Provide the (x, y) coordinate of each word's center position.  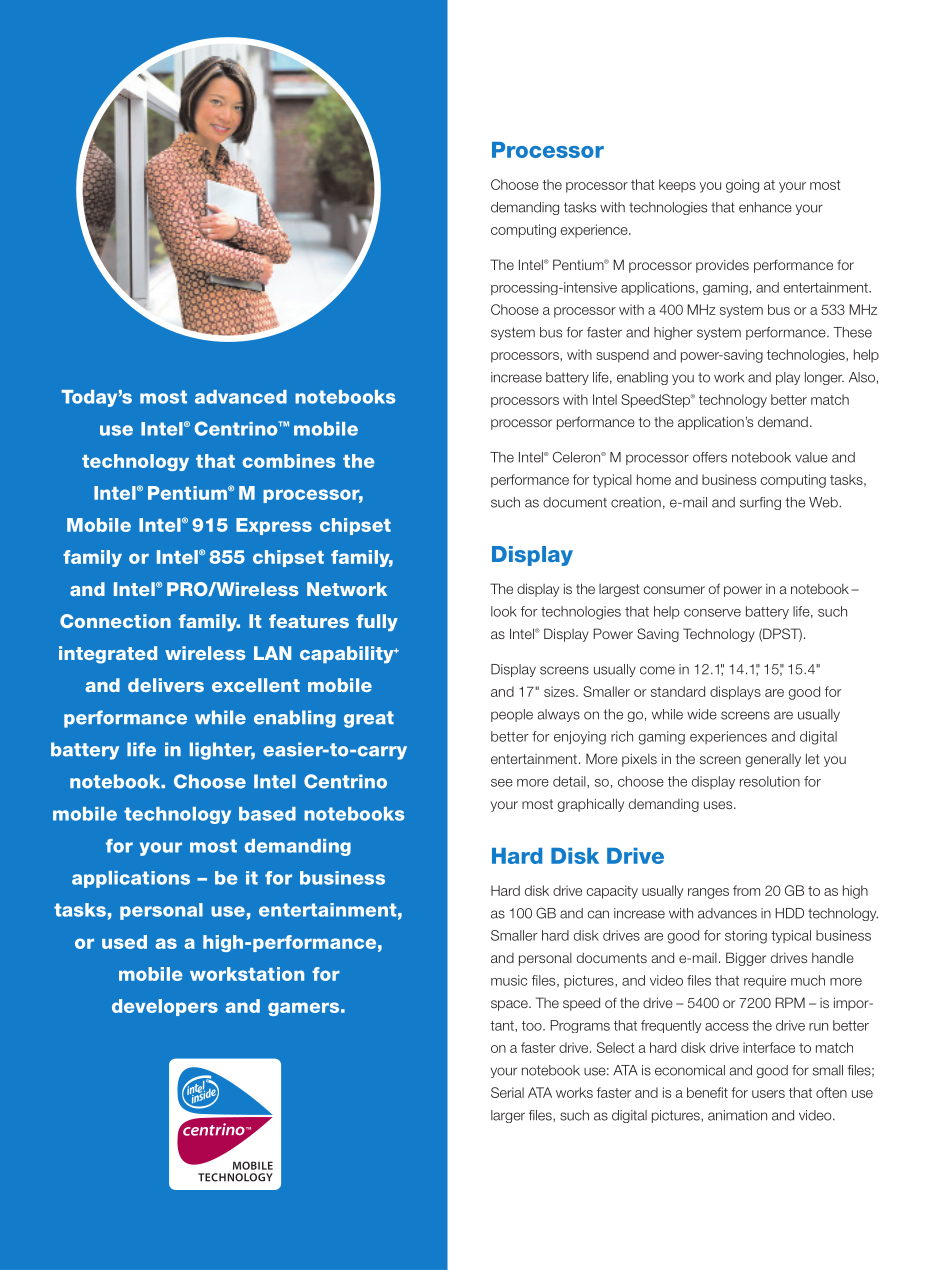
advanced (241, 397)
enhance (765, 207)
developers (165, 1007)
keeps (677, 186)
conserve (712, 613)
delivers (166, 685)
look (504, 611)
